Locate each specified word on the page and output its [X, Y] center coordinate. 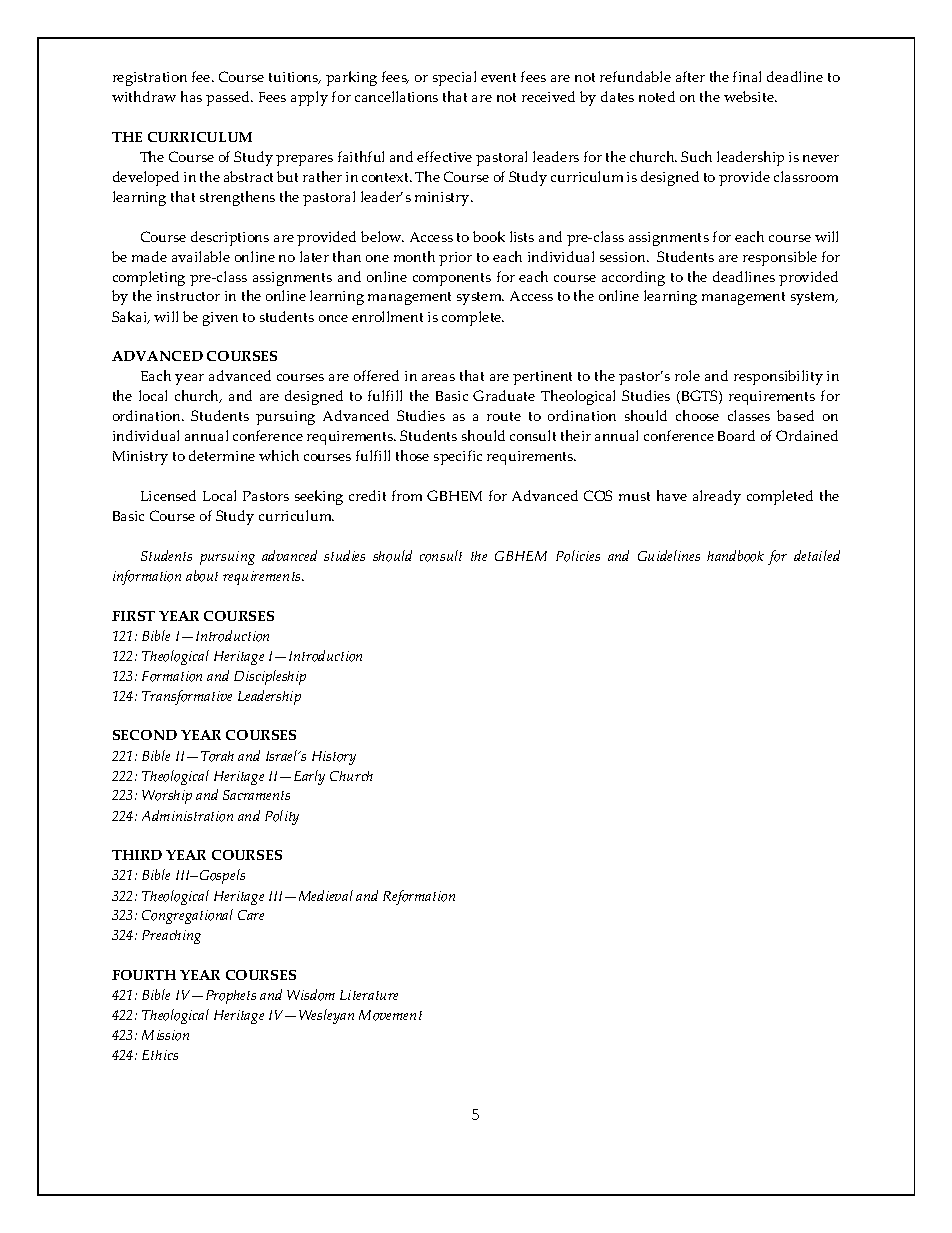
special [454, 78]
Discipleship [270, 677]
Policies [578, 556]
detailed [817, 555]
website [750, 96]
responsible [780, 258]
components [452, 279]
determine [222, 455]
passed [229, 98]
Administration [187, 816]
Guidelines [669, 555]
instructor [188, 296]
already [717, 497]
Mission [165, 1035]
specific [458, 457]
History [334, 758]
